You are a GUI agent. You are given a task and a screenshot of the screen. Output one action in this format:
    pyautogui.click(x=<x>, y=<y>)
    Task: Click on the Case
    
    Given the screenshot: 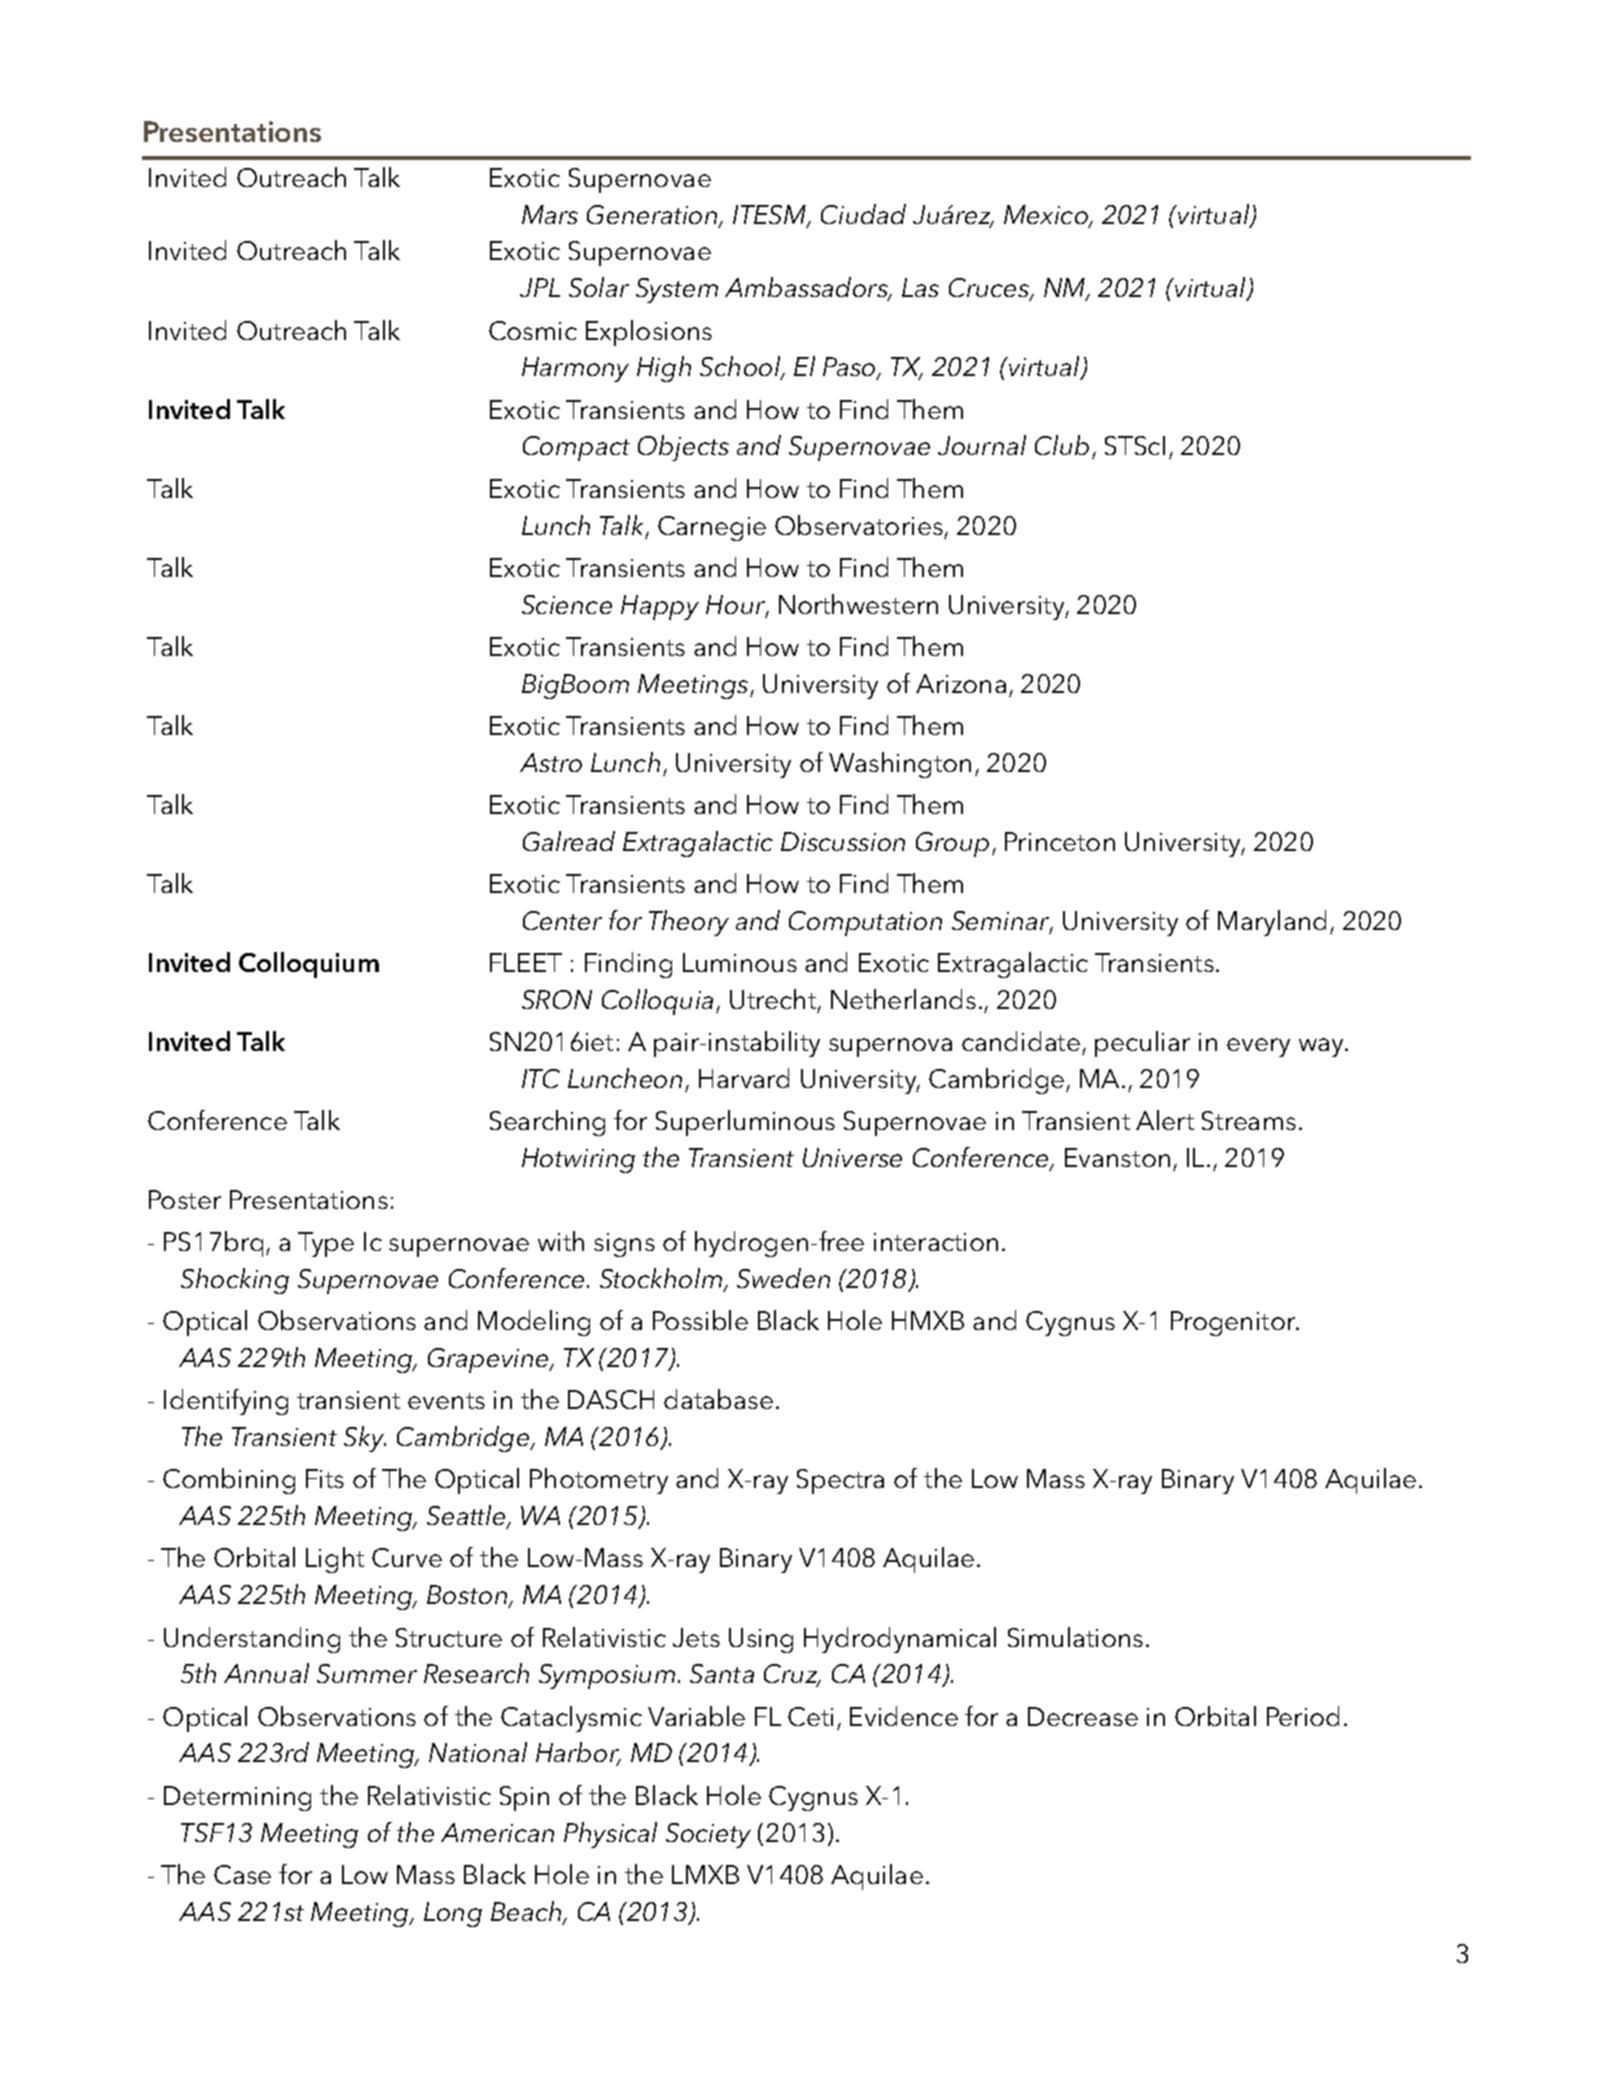 What is the action you would take?
    pyautogui.click(x=242, y=1874)
